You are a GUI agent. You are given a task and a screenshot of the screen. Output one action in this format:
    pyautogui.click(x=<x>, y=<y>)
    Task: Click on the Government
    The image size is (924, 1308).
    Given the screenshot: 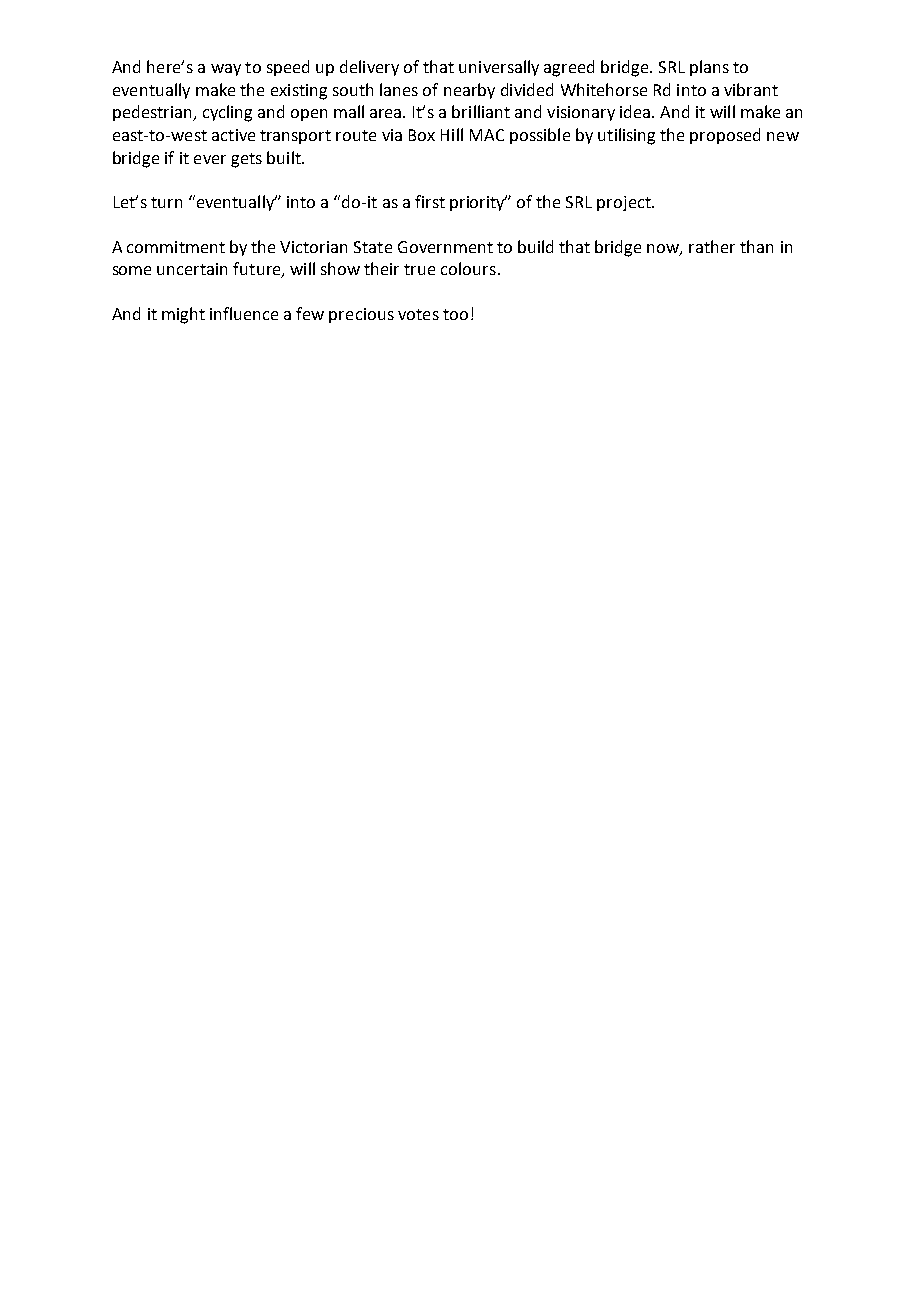 What is the action you would take?
    pyautogui.click(x=445, y=247)
